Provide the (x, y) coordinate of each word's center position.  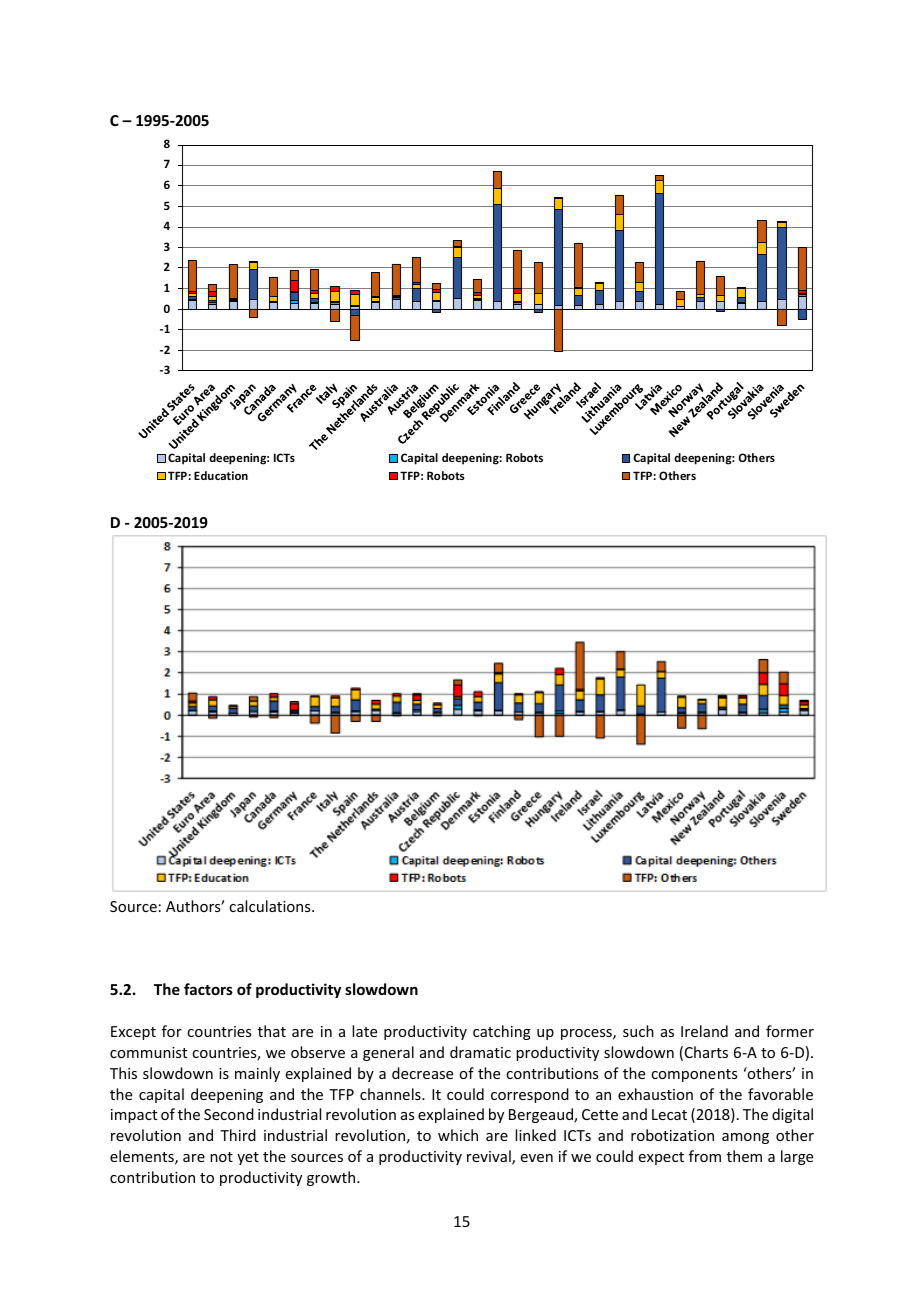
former (790, 1031)
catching (502, 1032)
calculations (271, 906)
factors (208, 989)
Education (221, 475)
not (221, 1157)
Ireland (704, 1031)
